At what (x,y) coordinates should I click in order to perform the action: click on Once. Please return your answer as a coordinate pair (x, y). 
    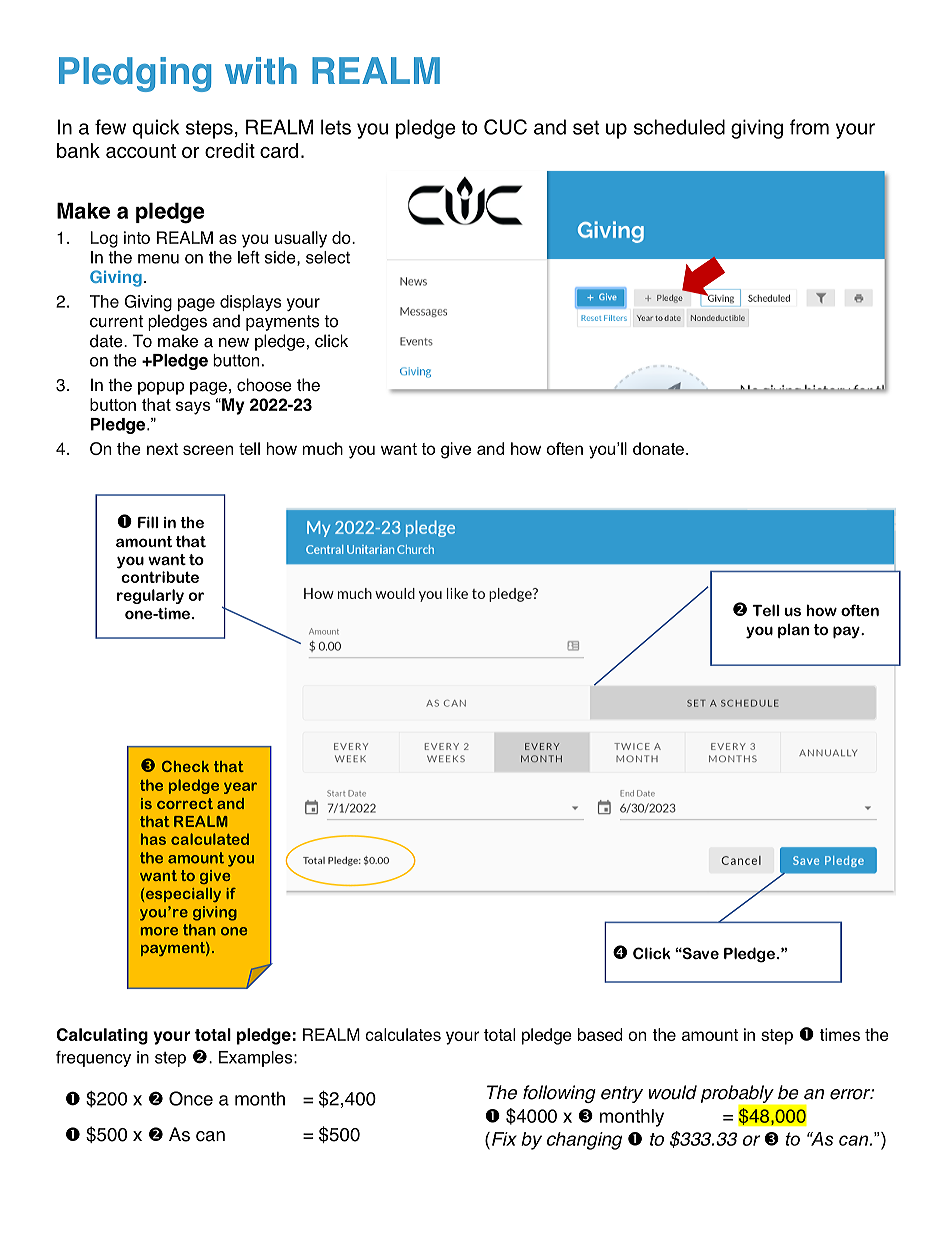
    Looking at the image, I should click on (191, 1098).
